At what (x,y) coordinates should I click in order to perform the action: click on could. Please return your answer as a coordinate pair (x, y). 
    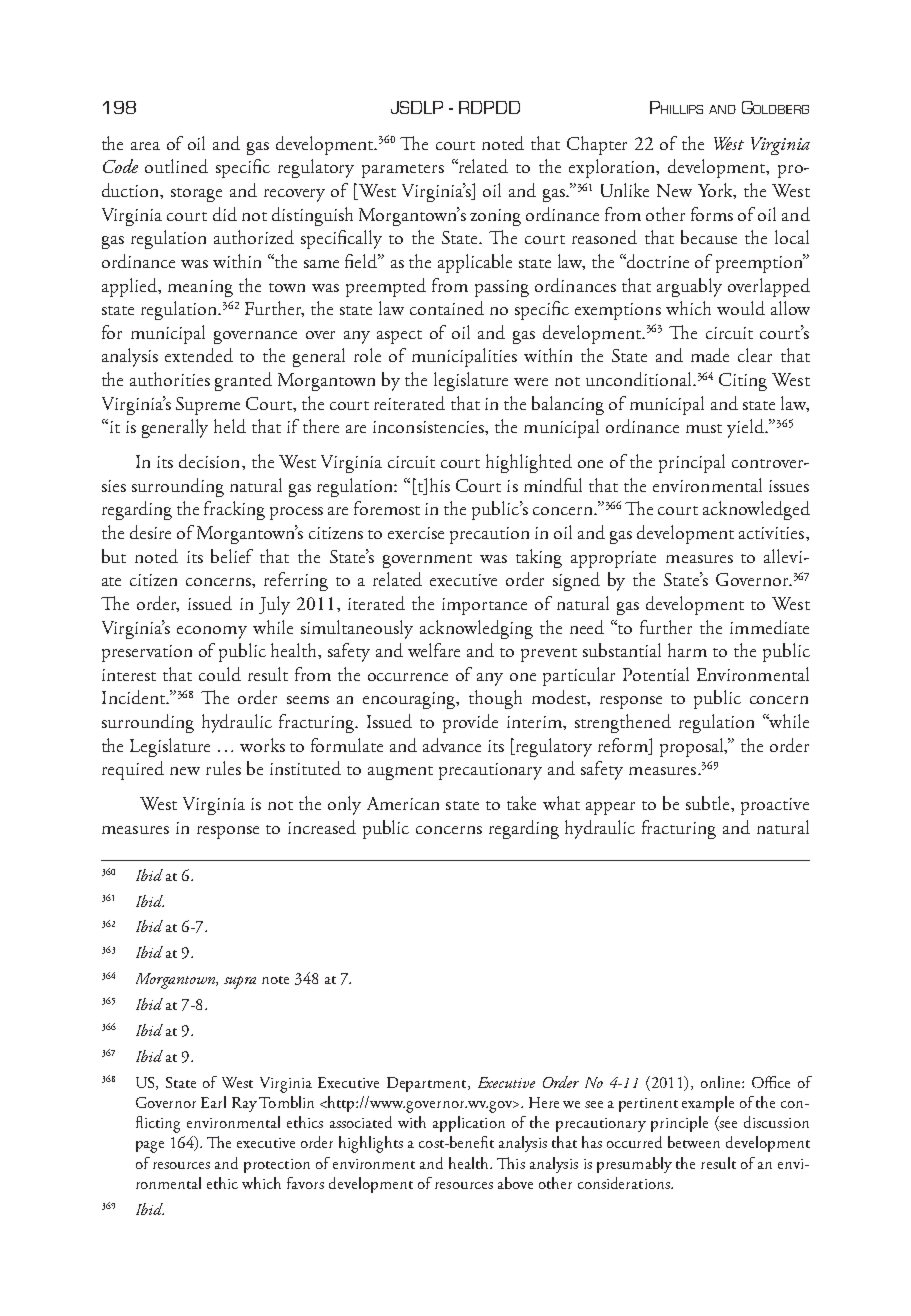
    Looking at the image, I should click on (220, 674).
